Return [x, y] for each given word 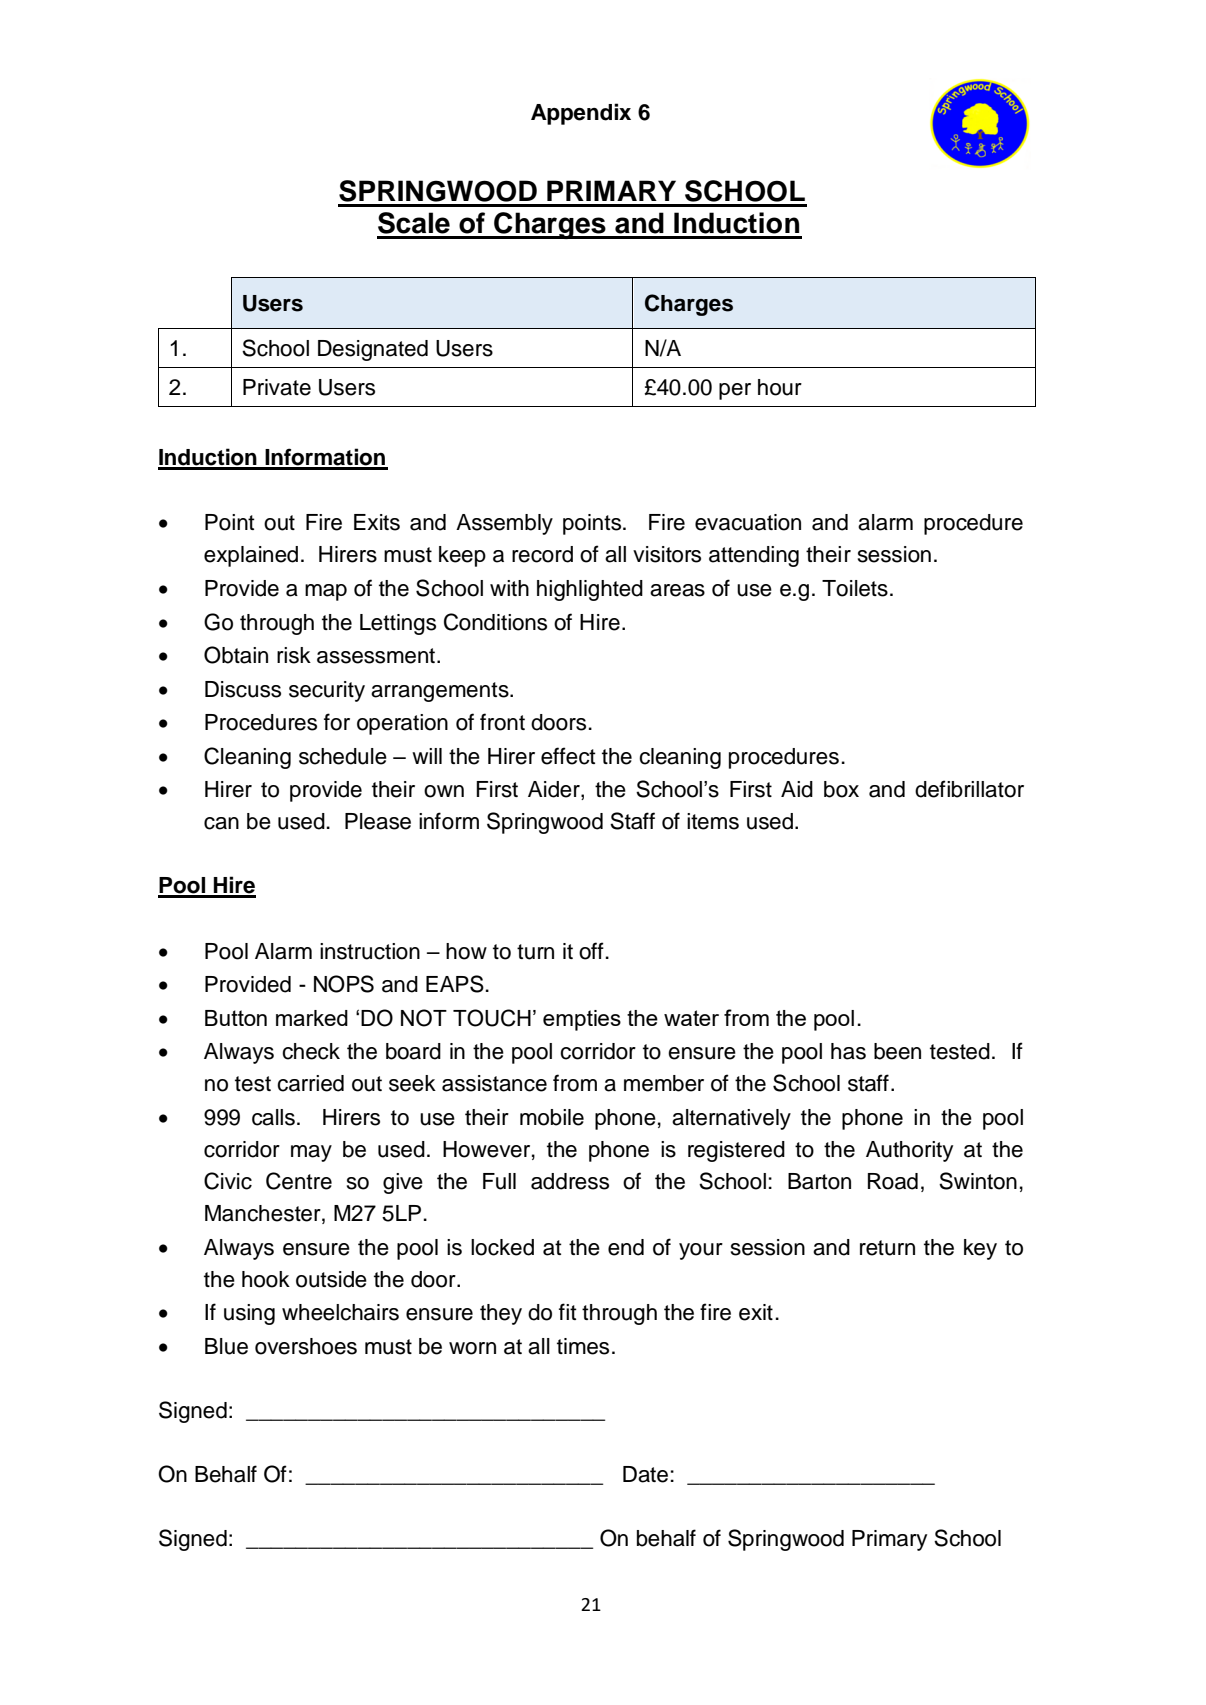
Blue [226, 1346]
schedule [343, 756]
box [841, 789]
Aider [555, 790]
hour [780, 387]
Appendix [581, 114]
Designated [373, 350]
